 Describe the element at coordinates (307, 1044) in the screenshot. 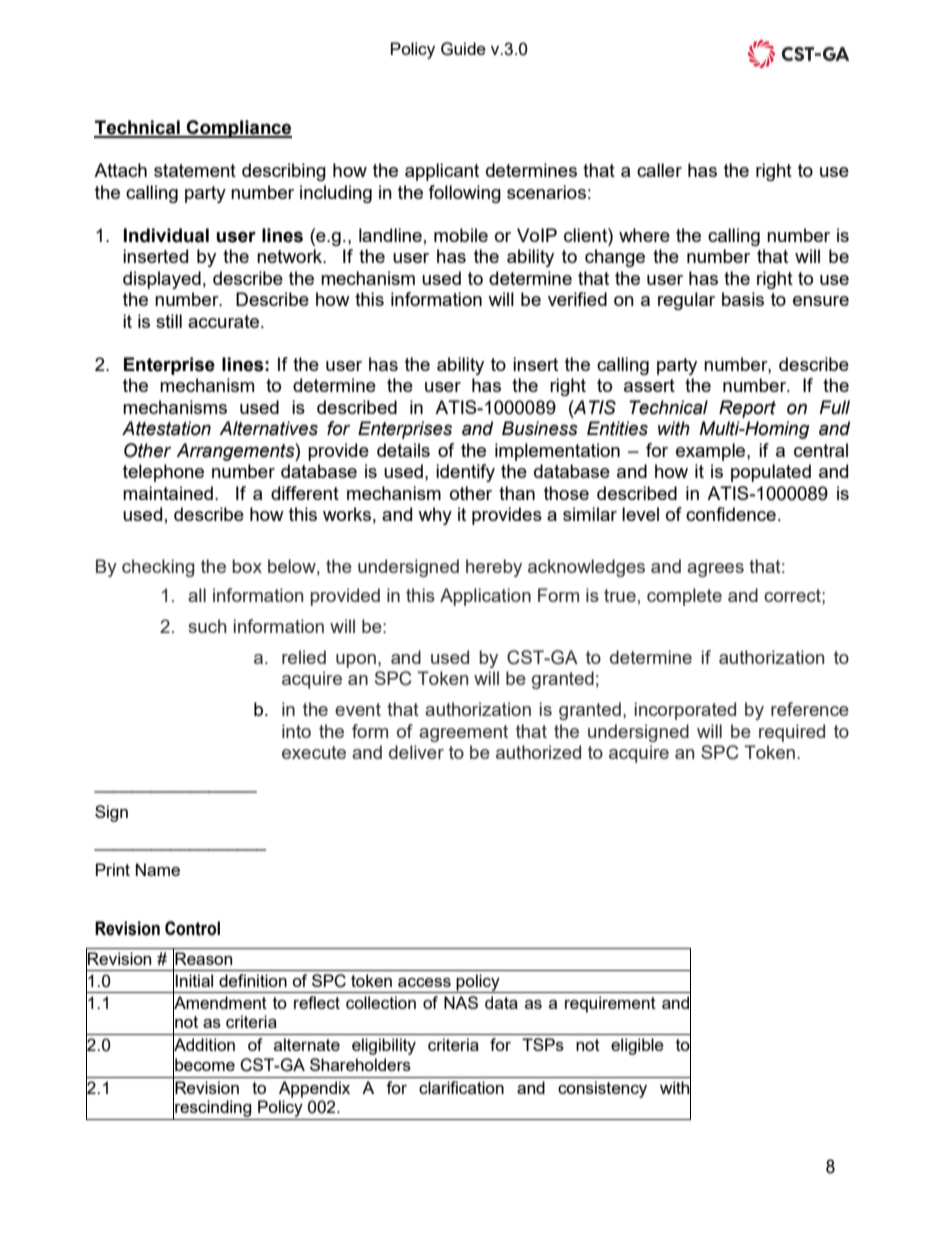

I see `alternate` at that location.
